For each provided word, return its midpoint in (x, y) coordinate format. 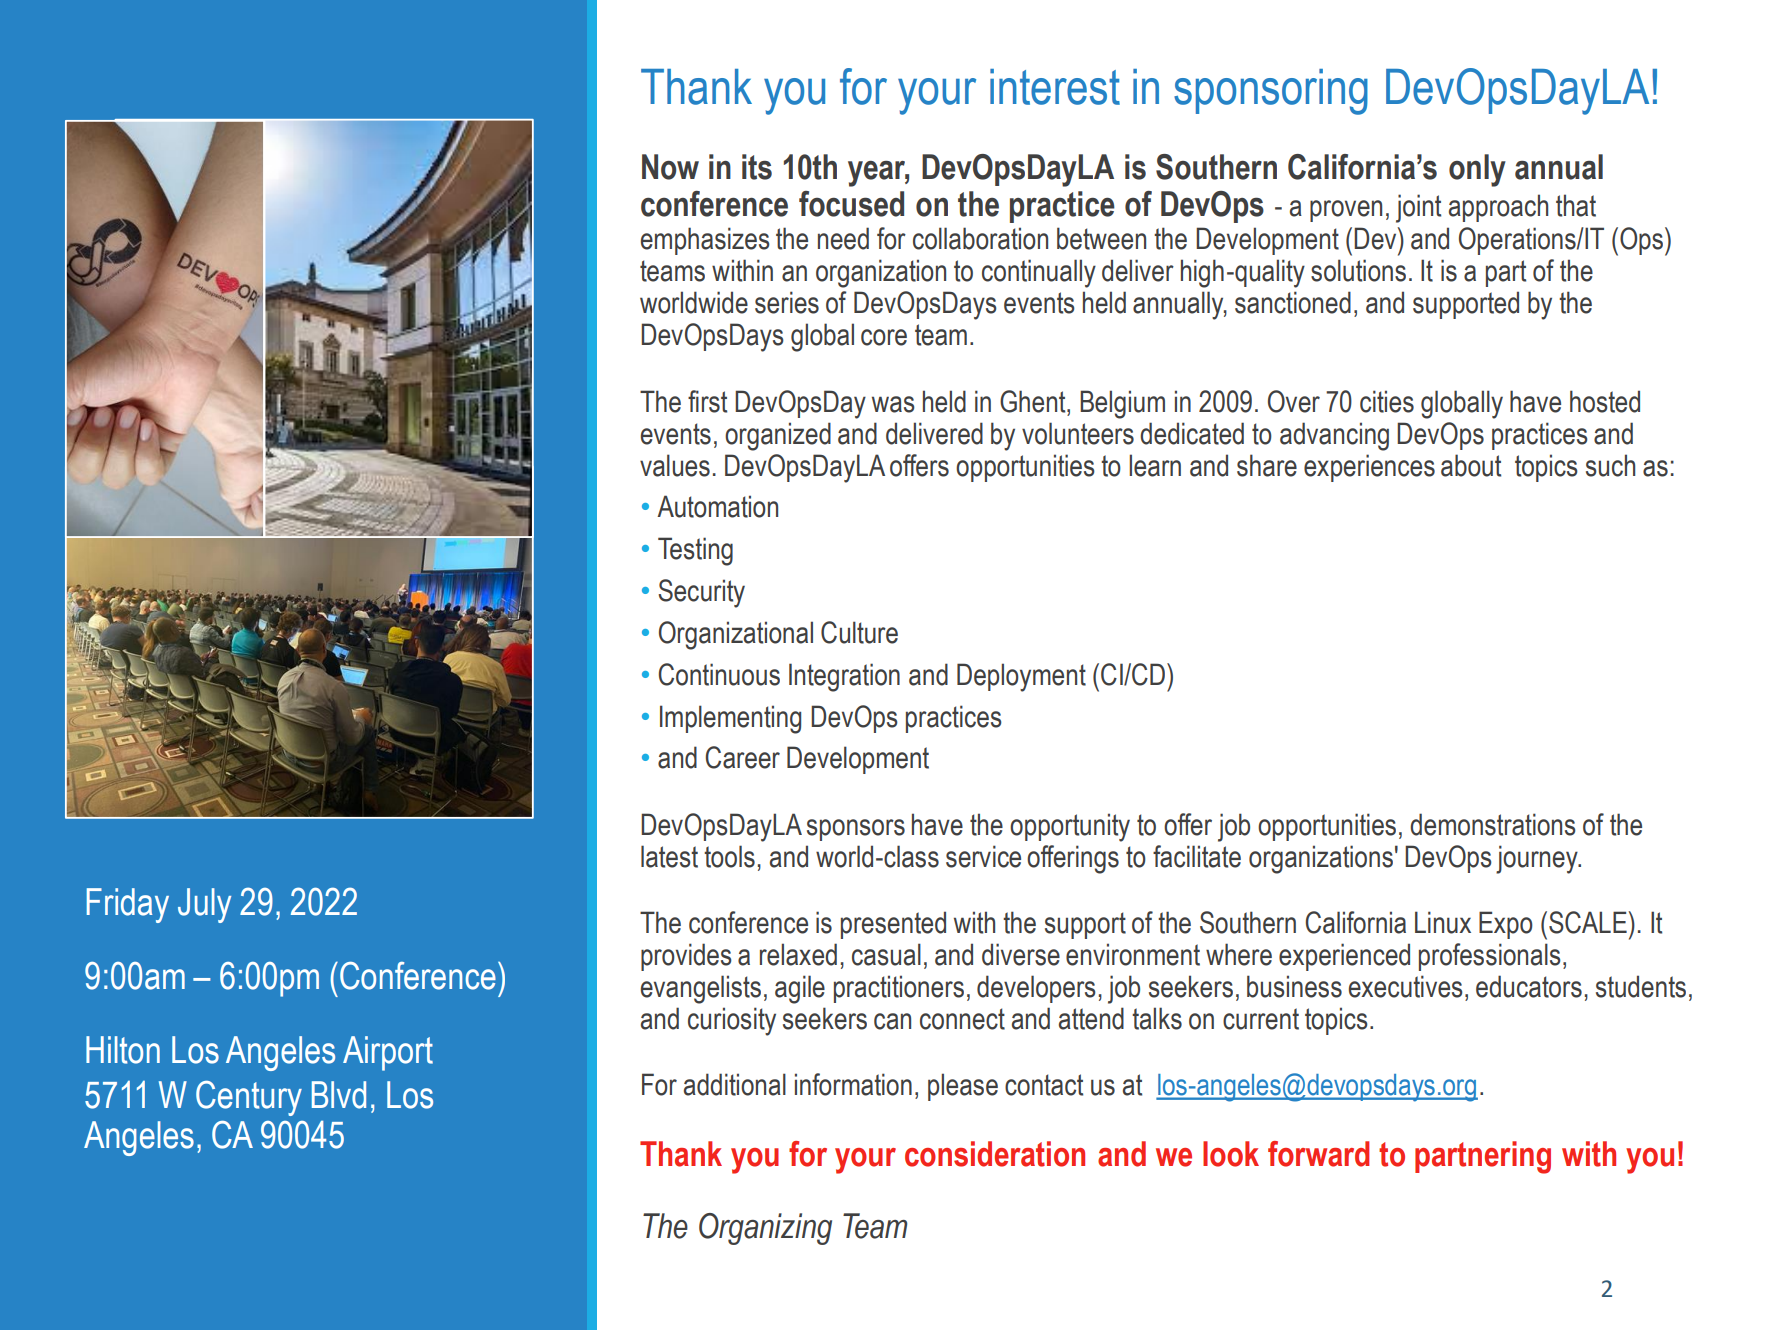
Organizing (765, 1229)
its (757, 167)
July (204, 905)
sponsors (856, 830)
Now (670, 167)
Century (249, 1098)
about (1471, 465)
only (1477, 170)
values (675, 465)
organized (778, 436)
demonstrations (1493, 824)
